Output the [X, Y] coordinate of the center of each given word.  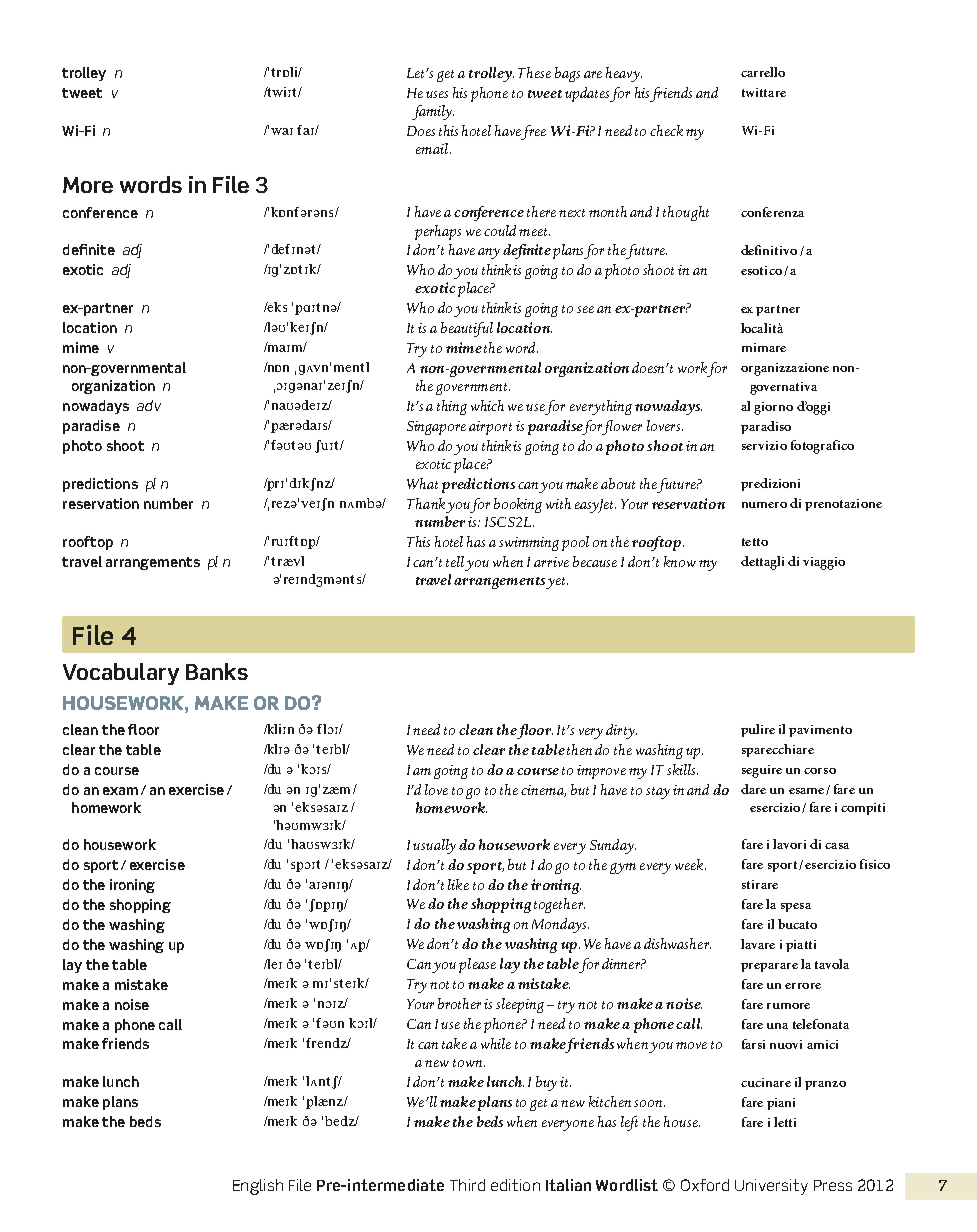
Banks [217, 671]
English [258, 1187]
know [680, 561]
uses [437, 94]
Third [467, 1185]
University [771, 1187]
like [458, 884]
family [433, 112]
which [487, 405]
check [666, 130]
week [690, 864]
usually [434, 846]
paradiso [766, 427]
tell [455, 561]
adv [149, 405]
